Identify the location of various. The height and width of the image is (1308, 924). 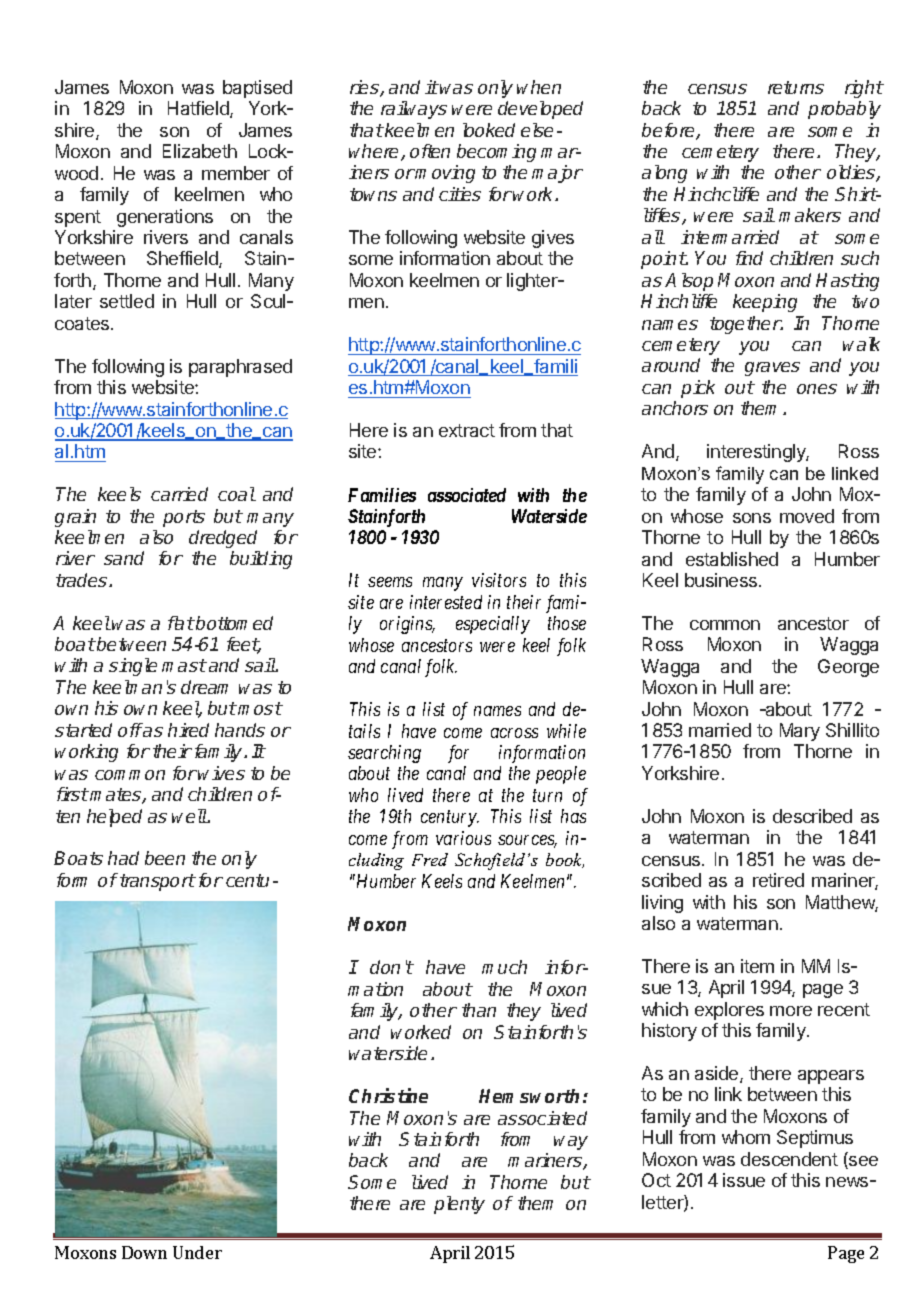
(463, 838).
